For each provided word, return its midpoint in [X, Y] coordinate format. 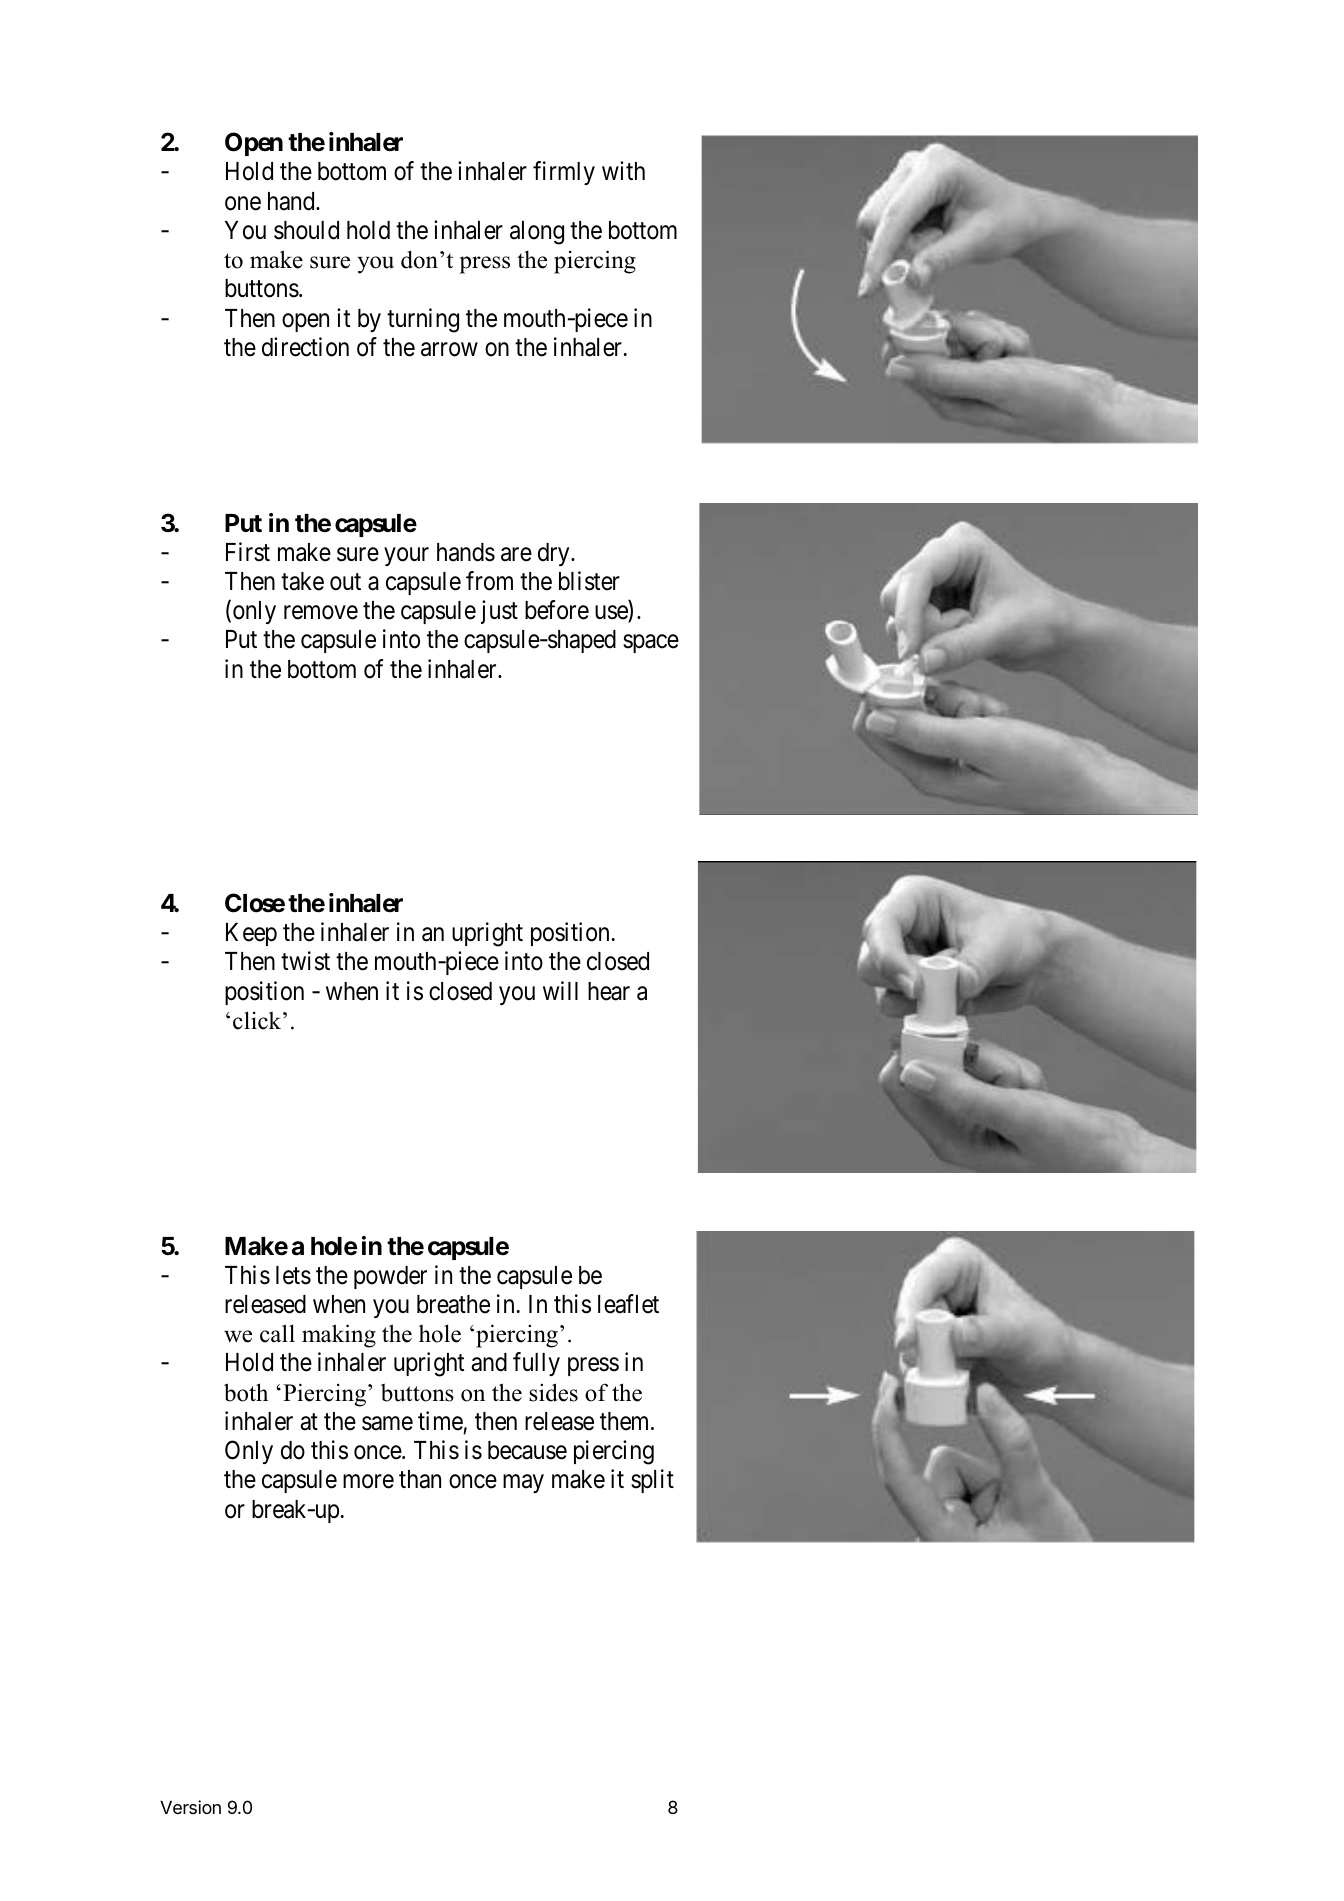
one [243, 203]
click [258, 1020]
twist [305, 961]
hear [609, 991]
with [623, 170]
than [420, 1479]
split [652, 1481]
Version [190, 1807]
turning [423, 320]
